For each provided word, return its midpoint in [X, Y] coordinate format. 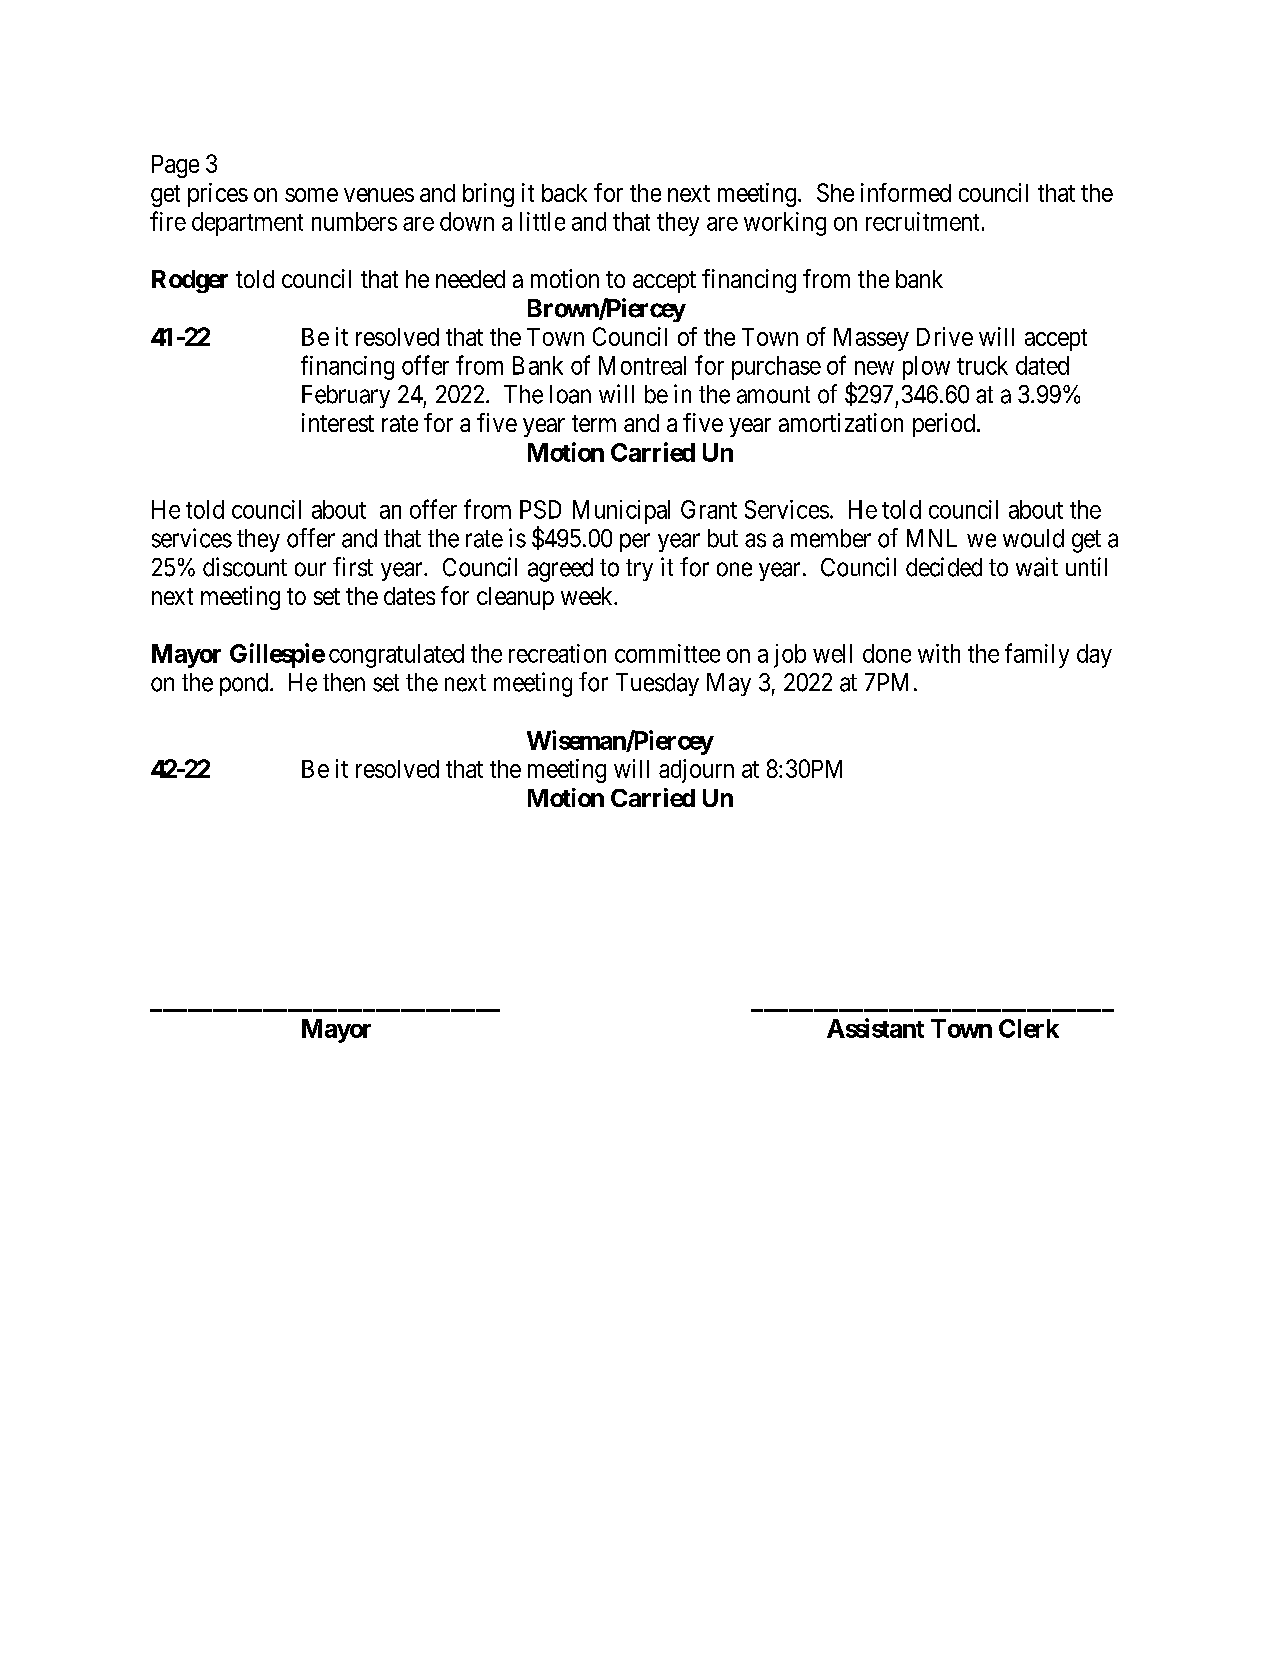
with [939, 653]
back [564, 193]
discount [245, 567]
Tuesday [657, 684]
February [346, 396]
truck [982, 365]
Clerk [1029, 1028]
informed [906, 192]
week [588, 596]
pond [245, 684]
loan [570, 394]
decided [944, 567]
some [311, 195]
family [1037, 655]
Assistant [875, 1028]
